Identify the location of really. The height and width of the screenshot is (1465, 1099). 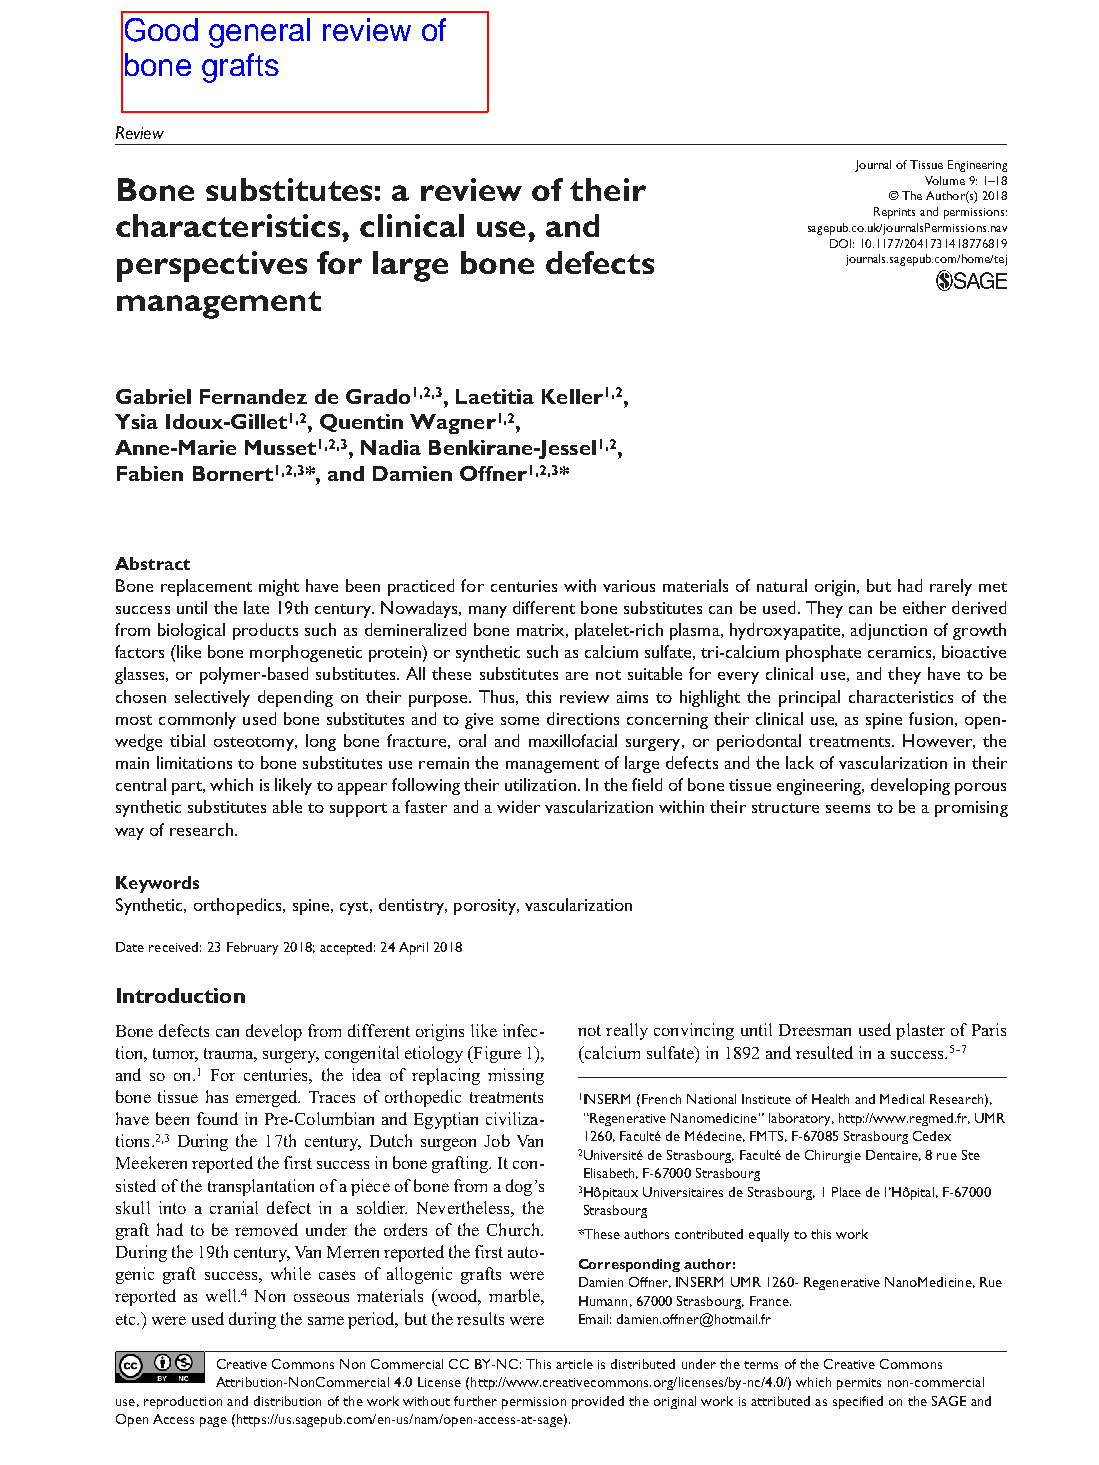
(627, 1031).
